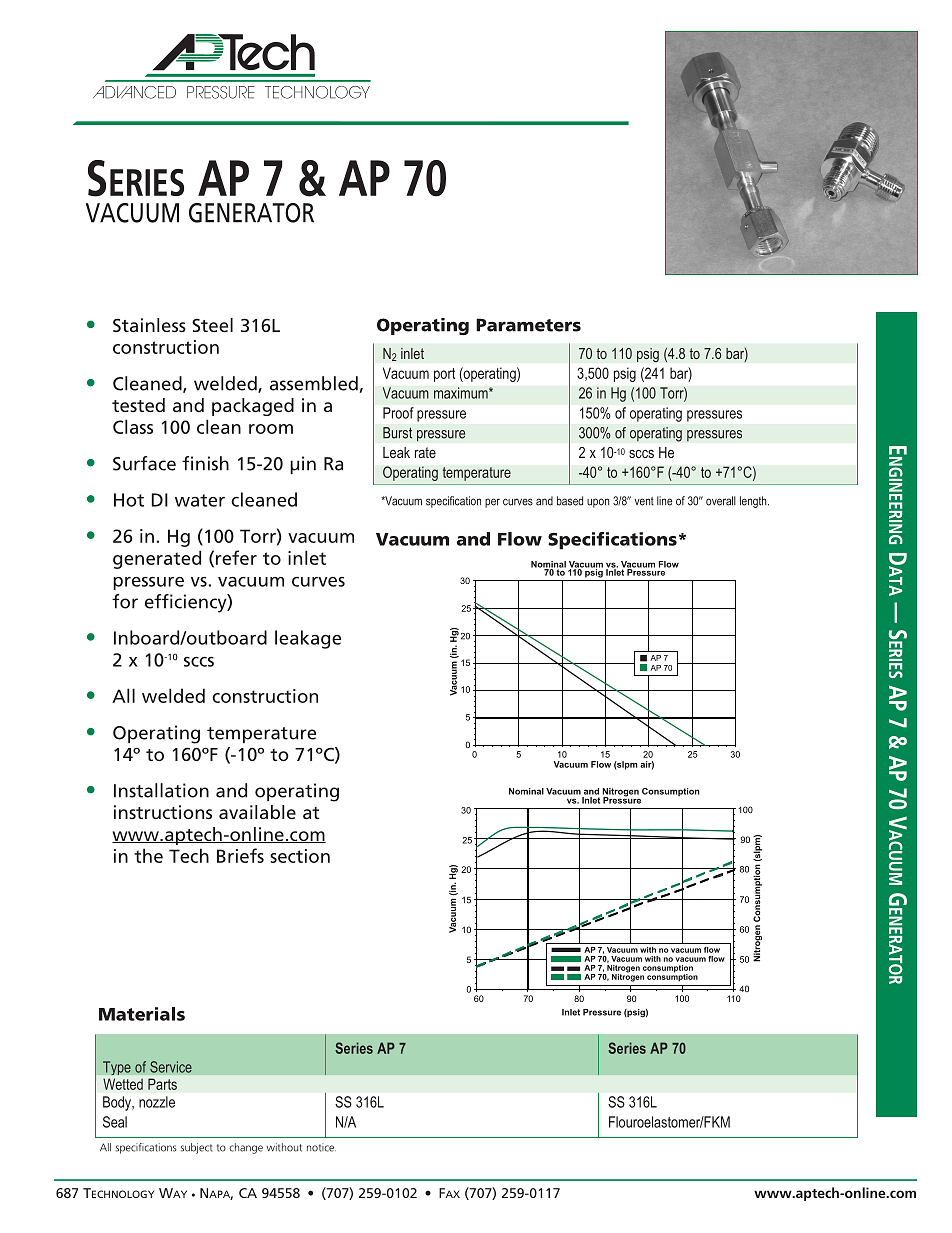  Describe the element at coordinates (520, 539) in the page. I see `Flow` at that location.
